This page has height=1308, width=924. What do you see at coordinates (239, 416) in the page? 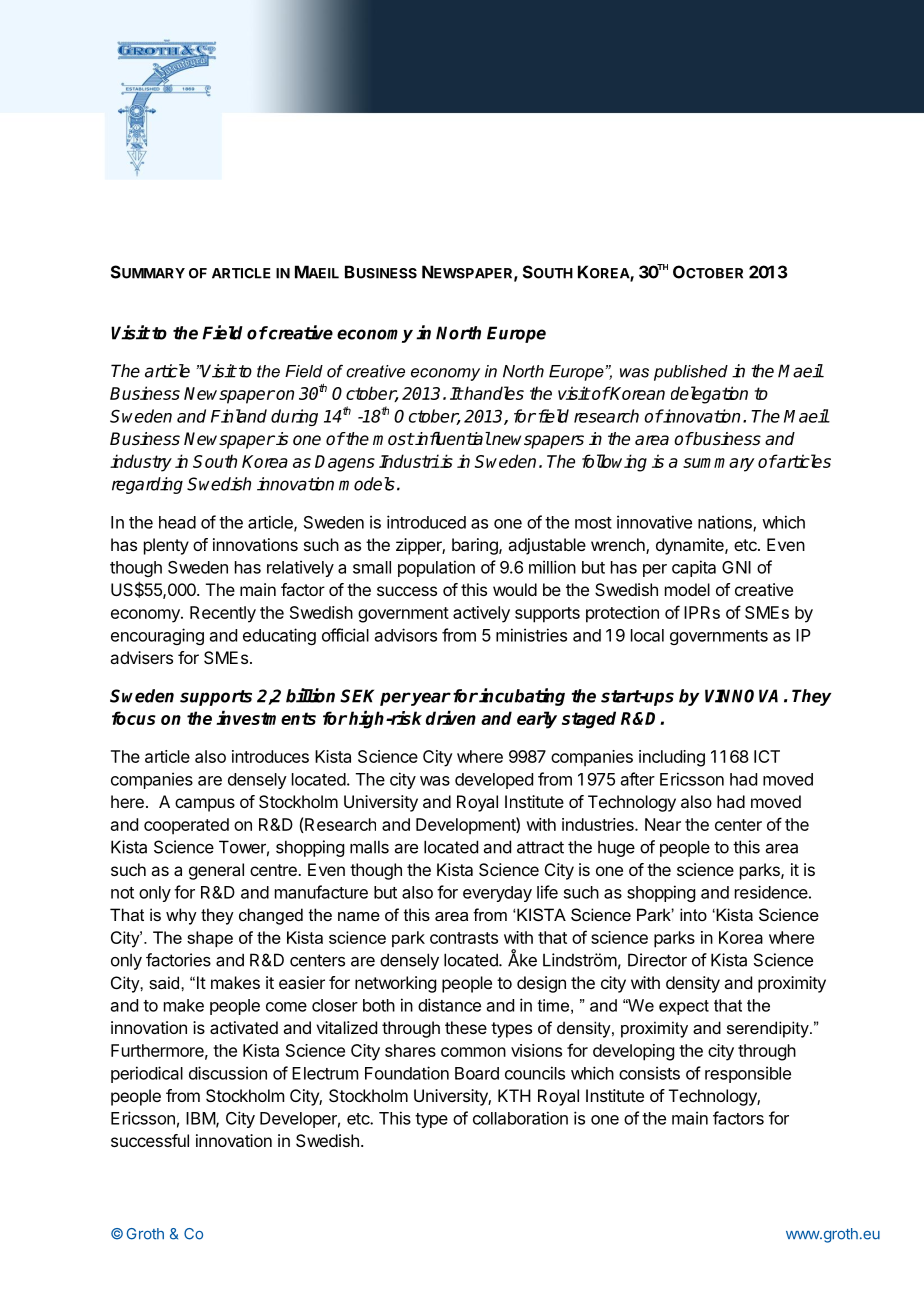
I see `Finland` at bounding box center [239, 416].
